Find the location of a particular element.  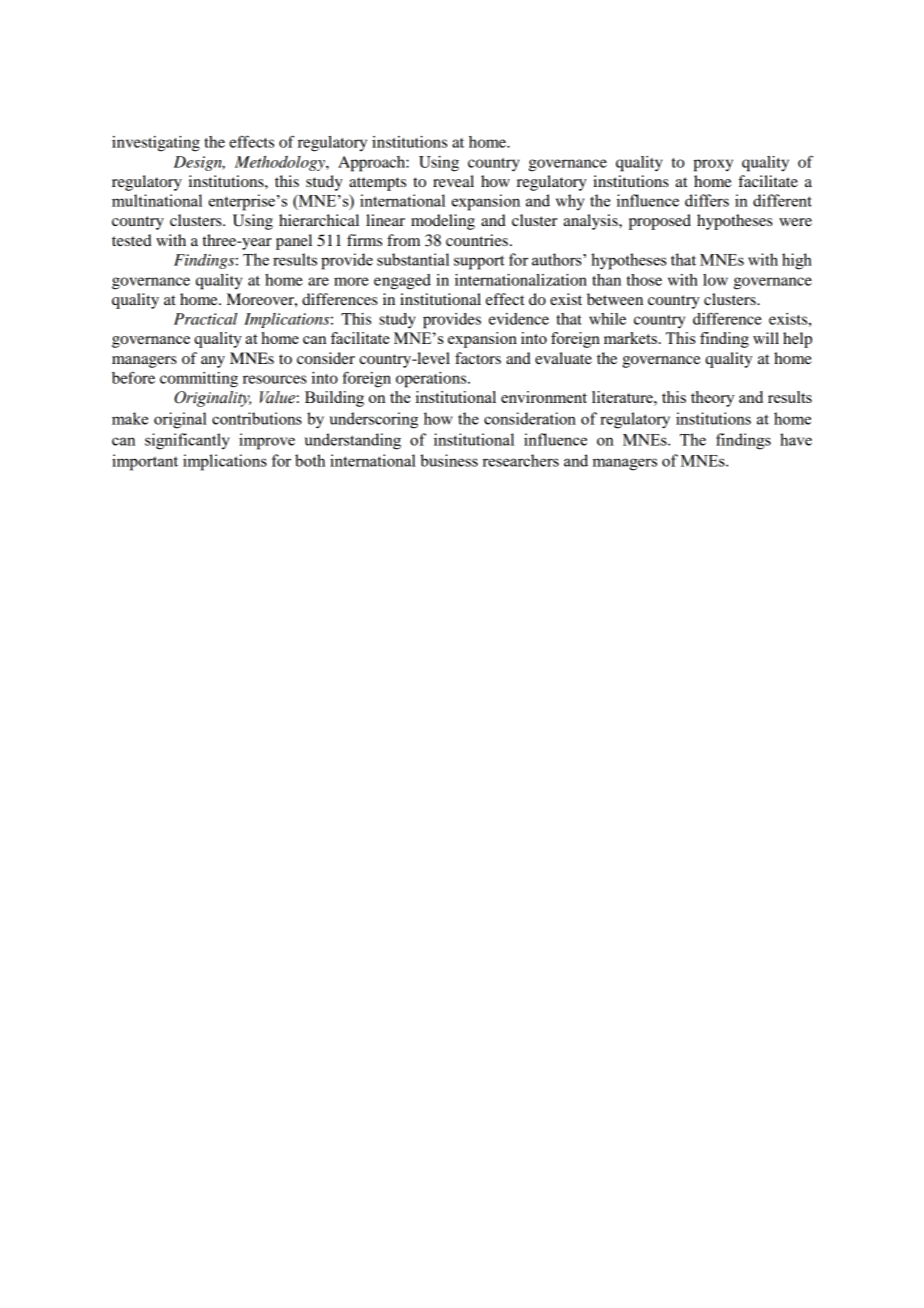

reveal is located at coordinates (453, 181).
